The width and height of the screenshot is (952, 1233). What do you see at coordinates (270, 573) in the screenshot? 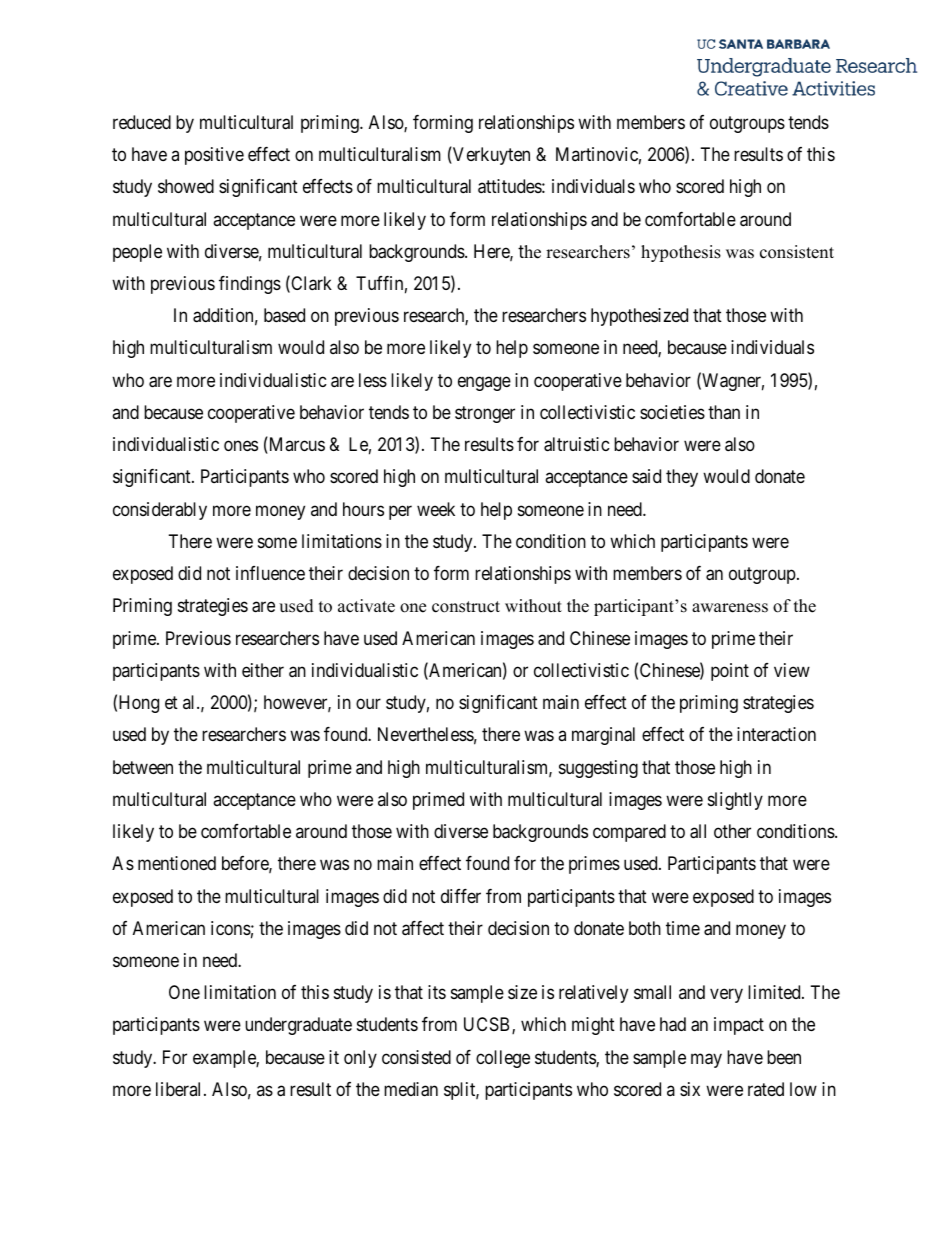
I see `influence` at bounding box center [270, 573].
